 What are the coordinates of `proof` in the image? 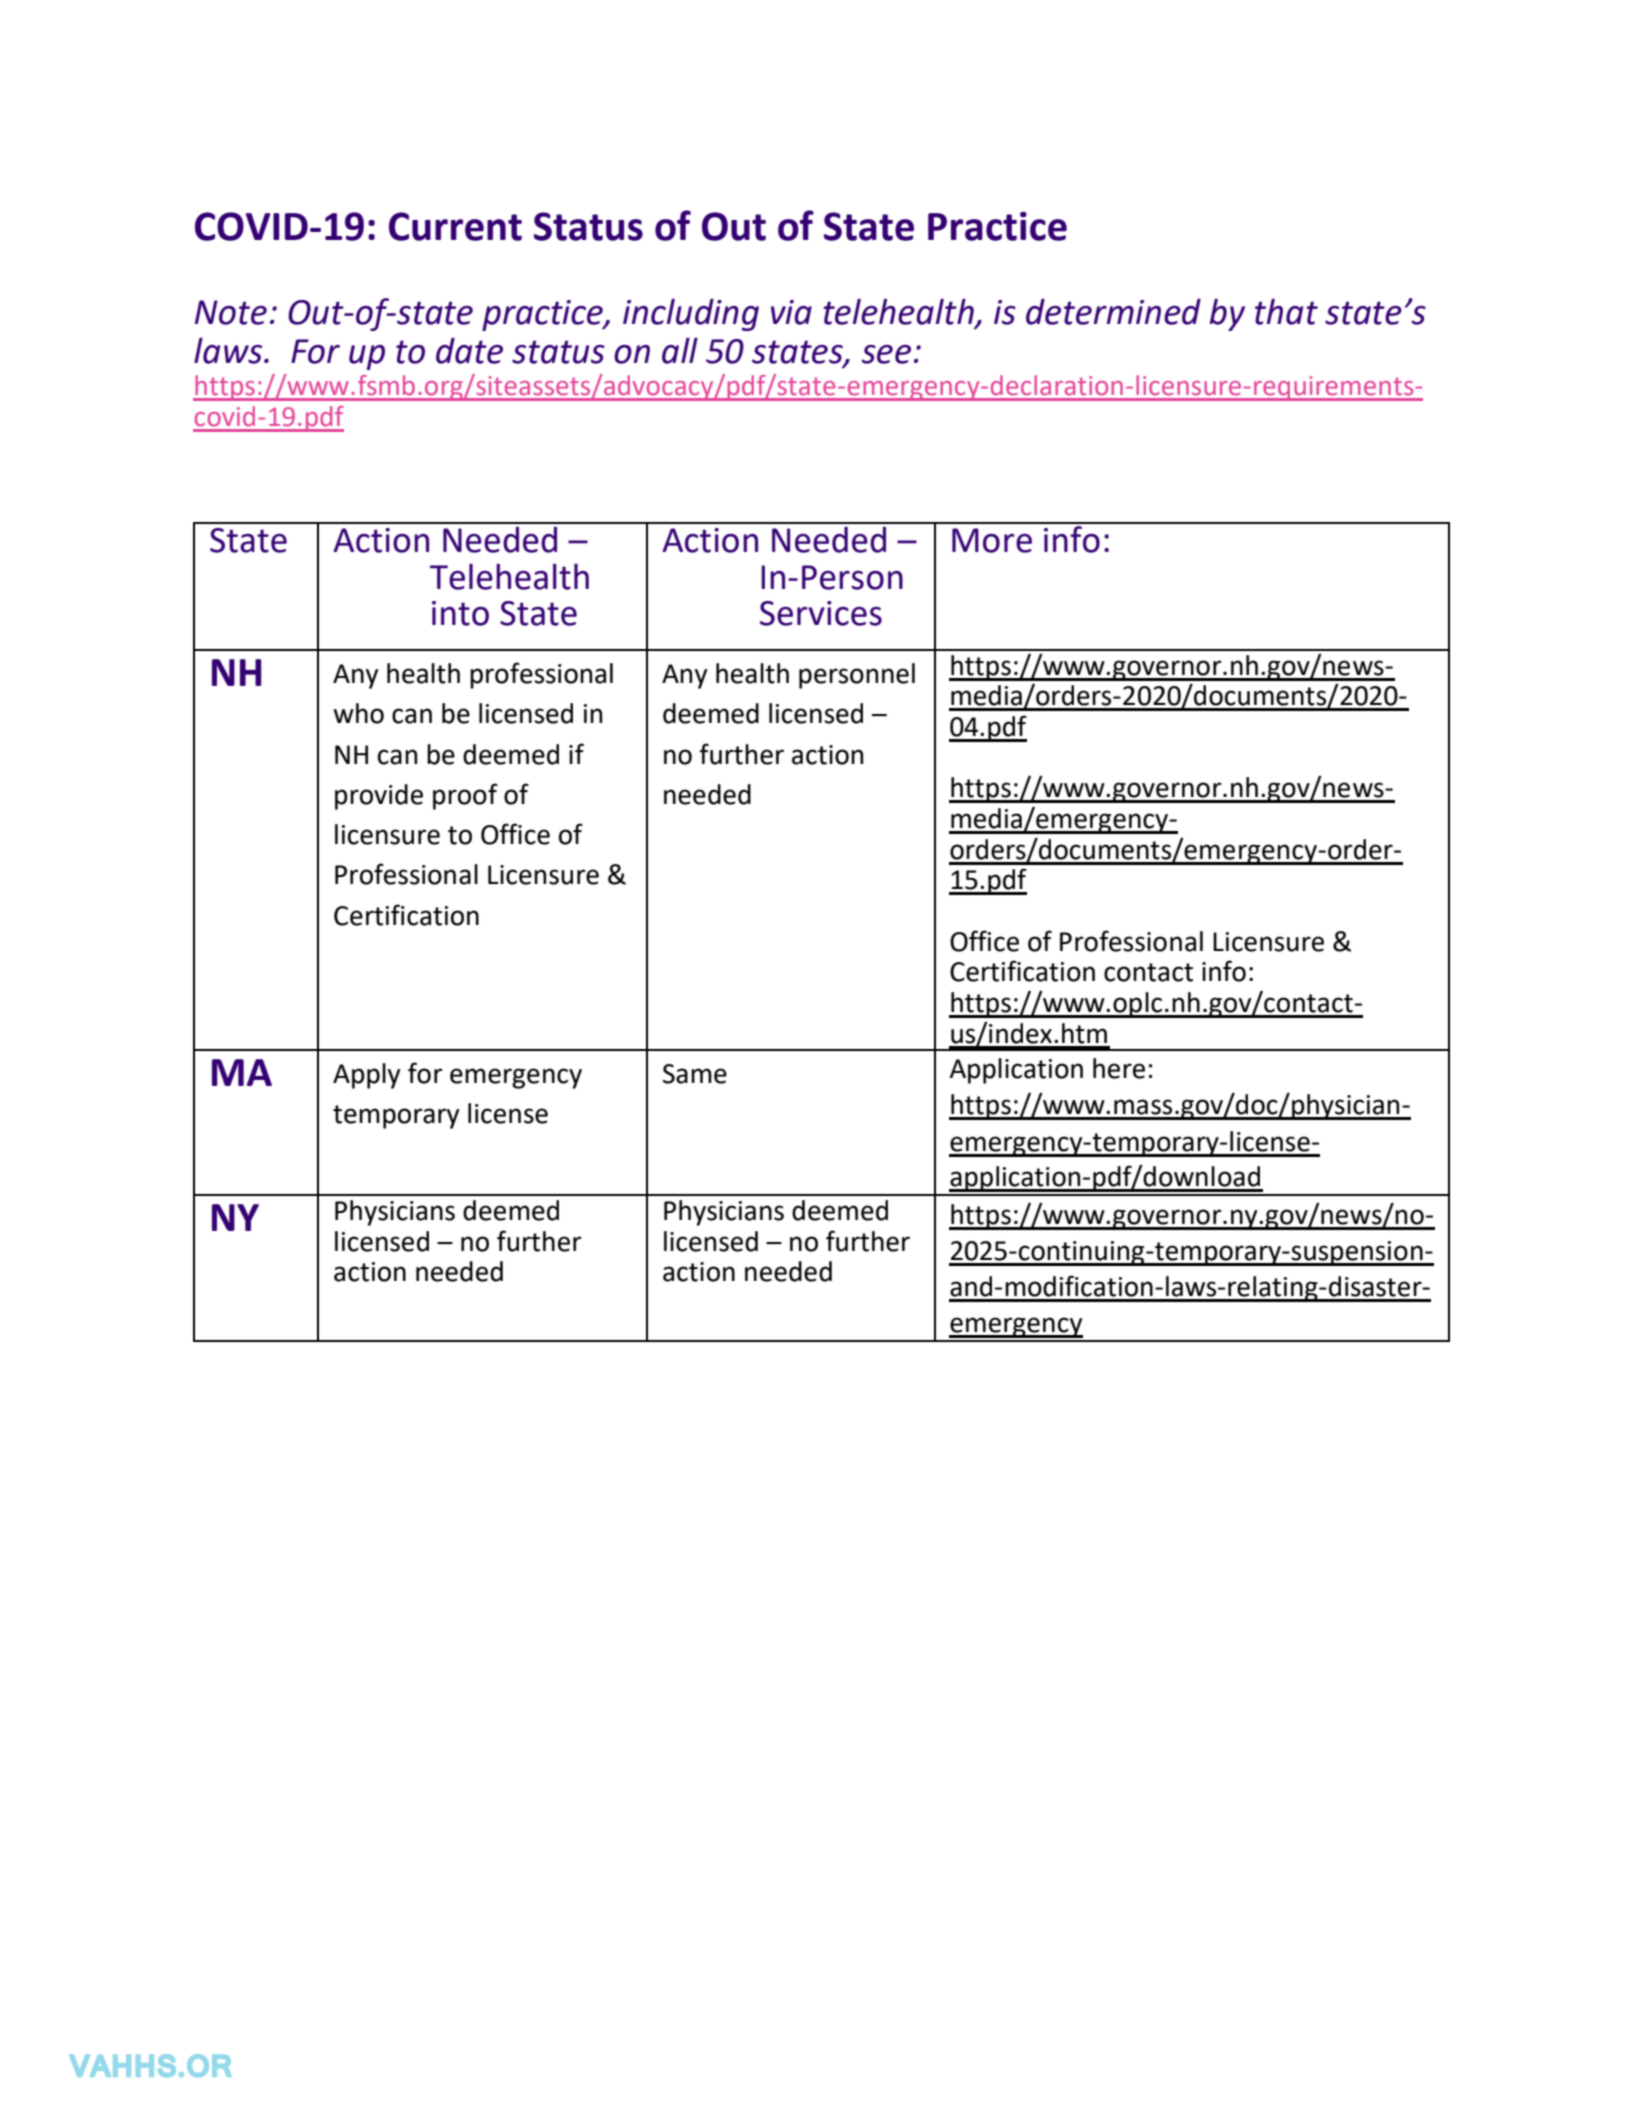 It's located at (465, 796).
